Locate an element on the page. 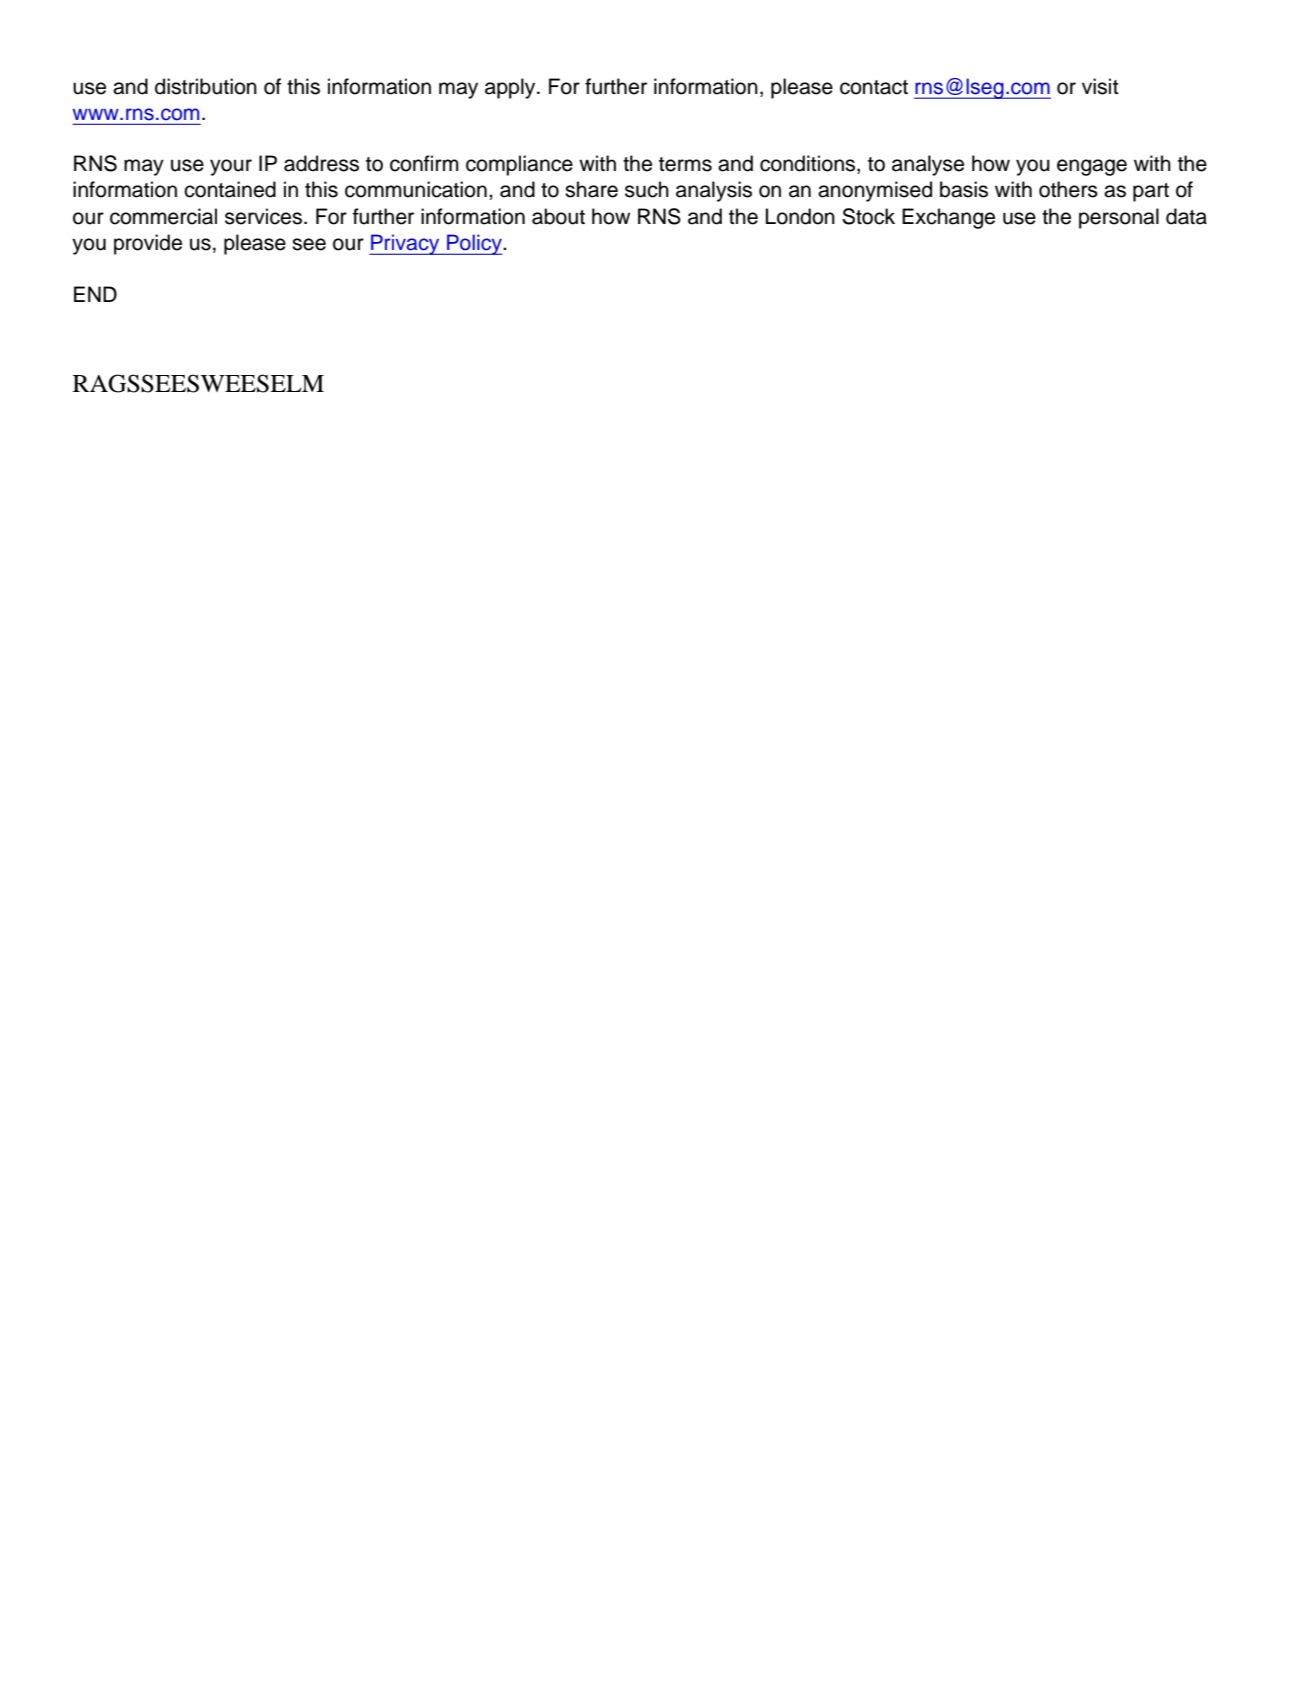 The image size is (1307, 1692). Policy is located at coordinates (475, 244).
